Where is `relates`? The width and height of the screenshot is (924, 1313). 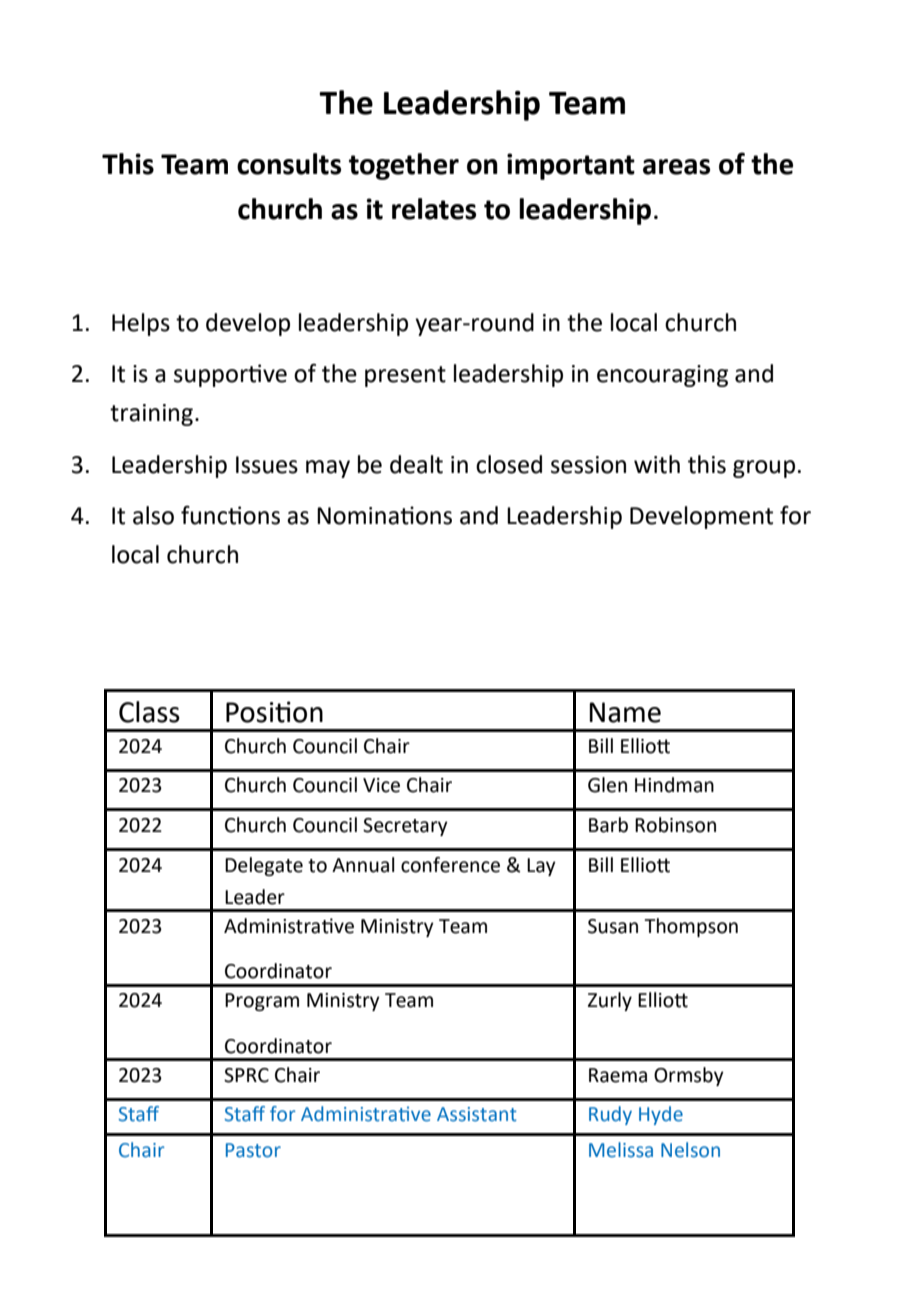
relates is located at coordinates (434, 209).
